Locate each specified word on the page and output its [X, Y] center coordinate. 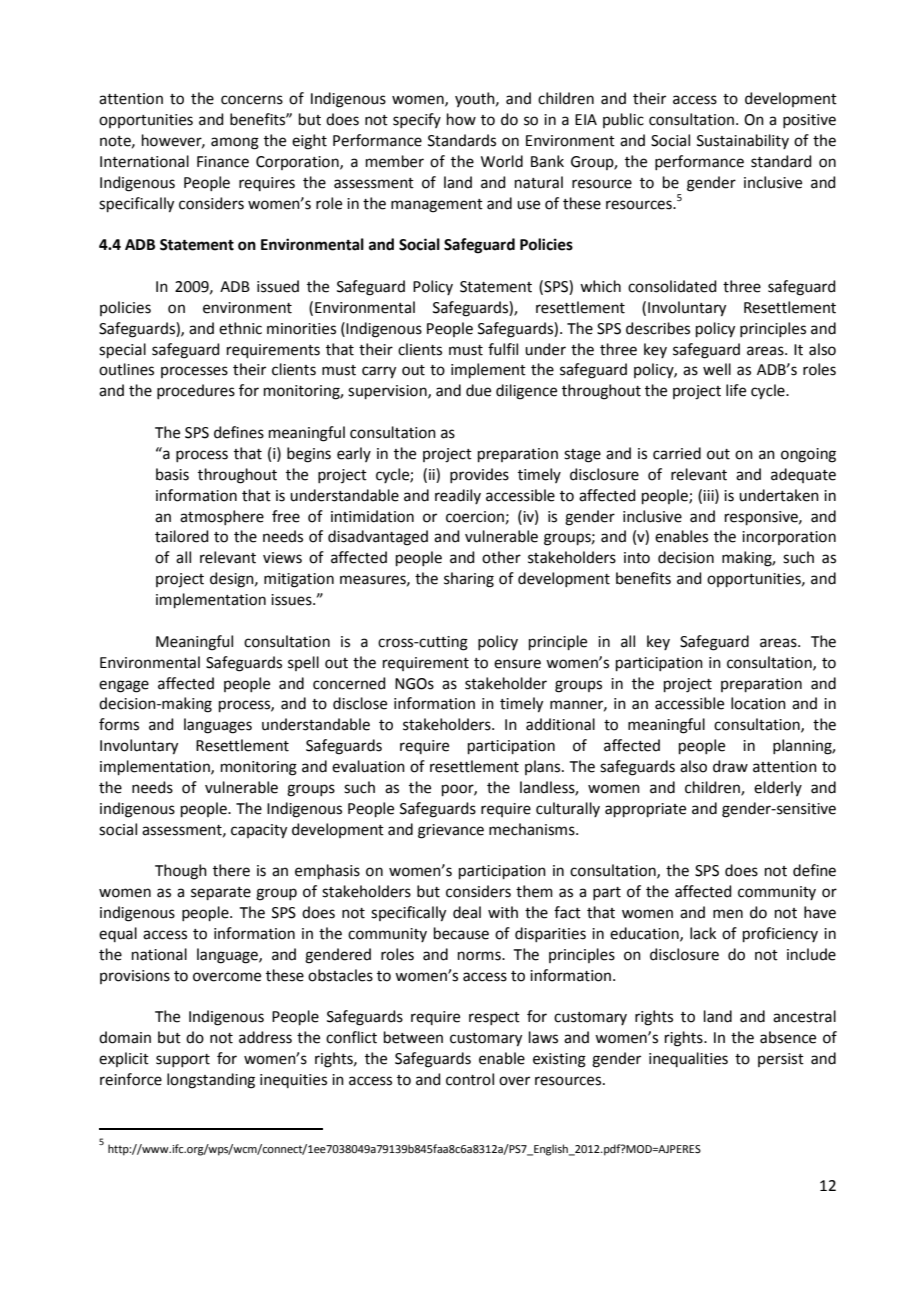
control [470, 1079]
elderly [778, 788]
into [637, 558]
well [717, 369]
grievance [451, 831]
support [183, 1060]
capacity [259, 831]
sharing [469, 580]
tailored [182, 536]
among [235, 143]
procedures [196, 391]
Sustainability [743, 141]
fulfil [503, 349]
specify [417, 120]
